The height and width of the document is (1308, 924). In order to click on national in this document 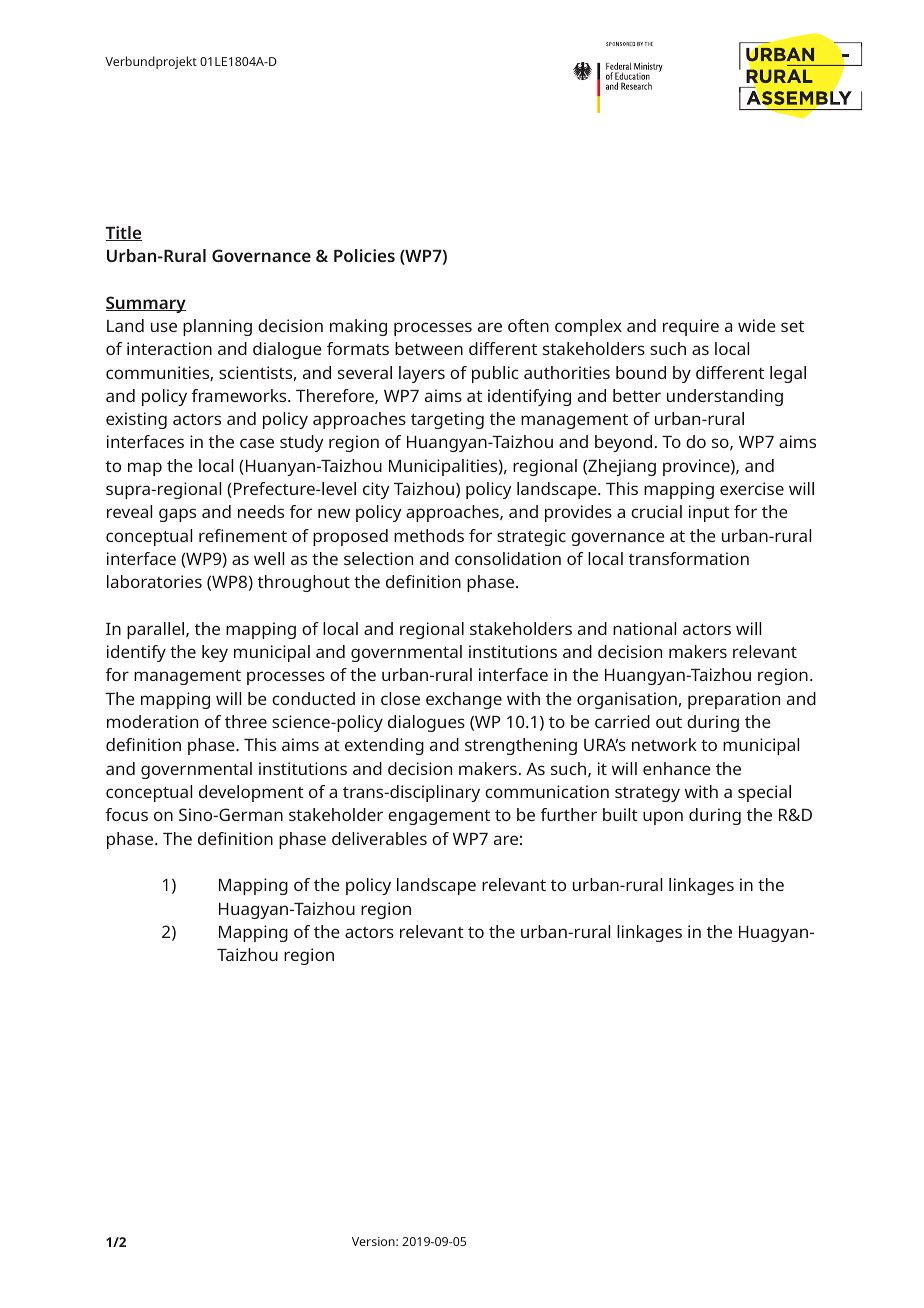, I will do `click(644, 628)`.
